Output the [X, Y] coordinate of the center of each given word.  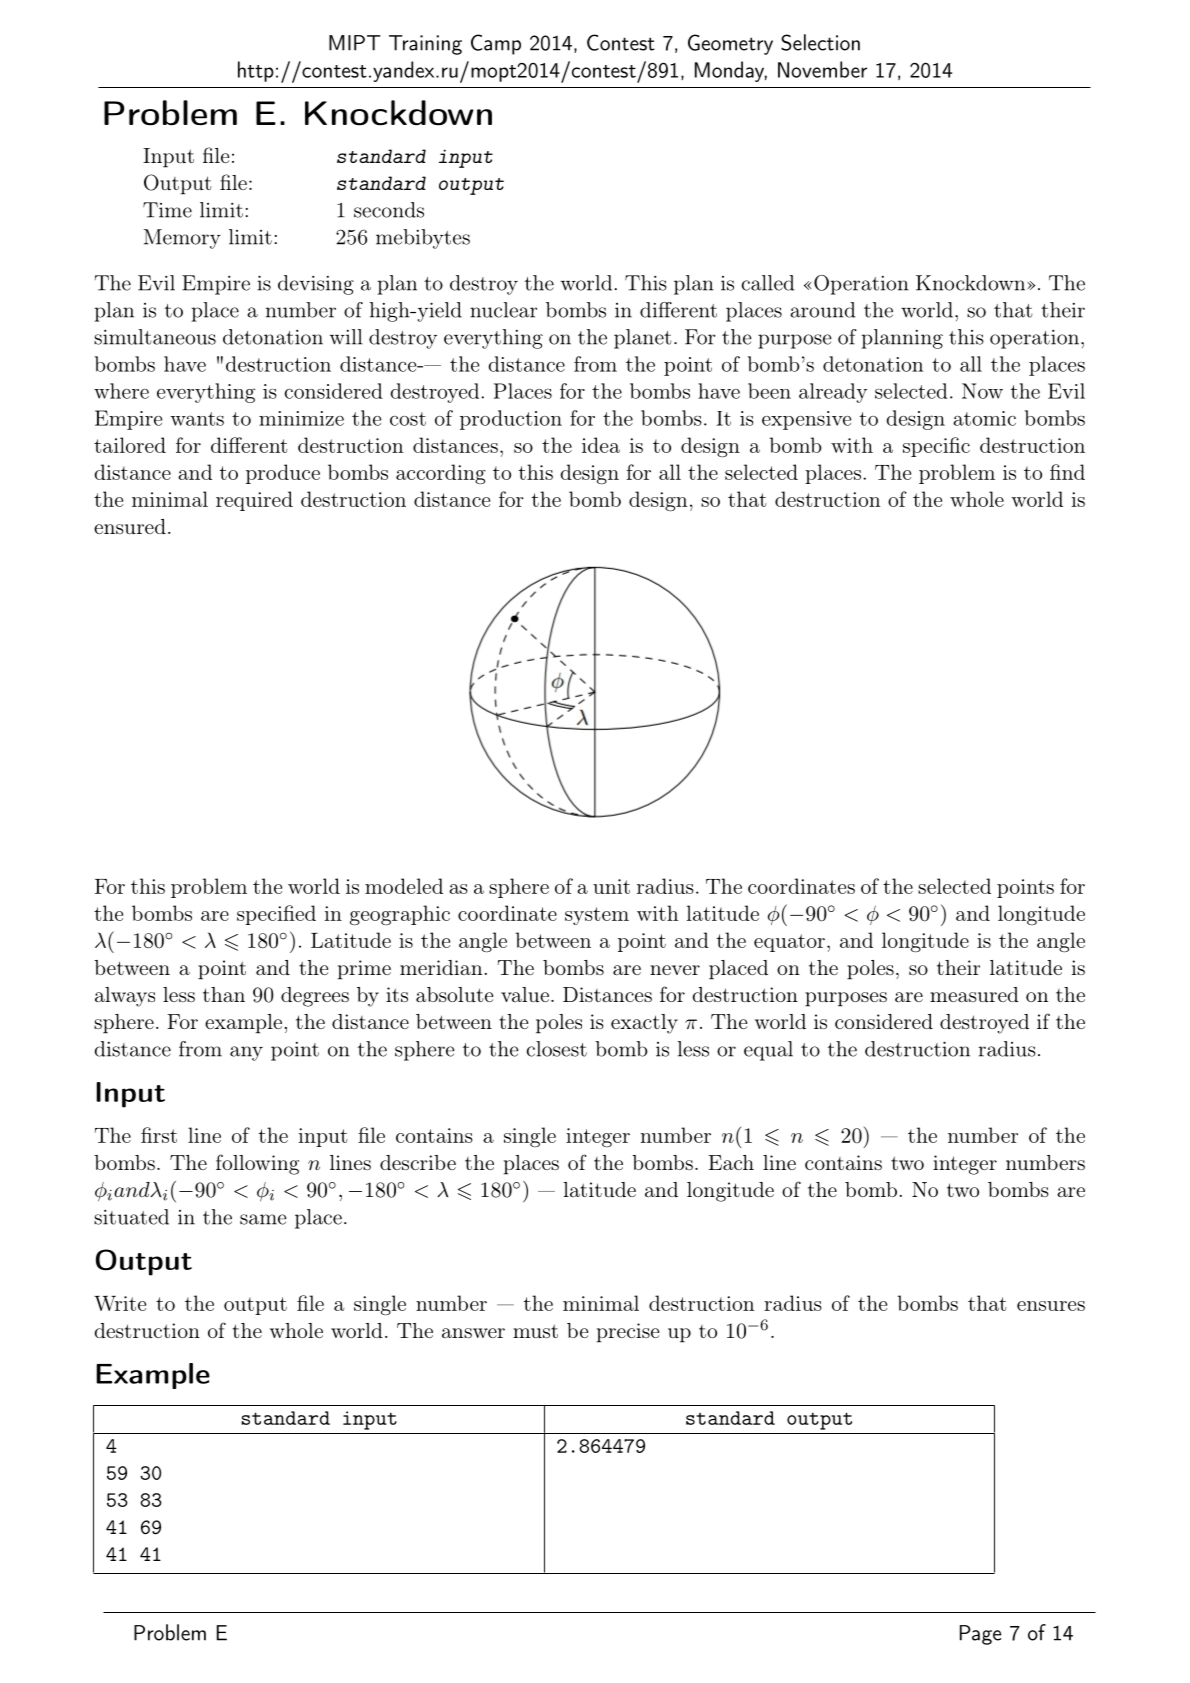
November [822, 69]
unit [611, 886]
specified [276, 915]
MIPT [354, 43]
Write [120, 1303]
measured [974, 994]
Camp [496, 44]
